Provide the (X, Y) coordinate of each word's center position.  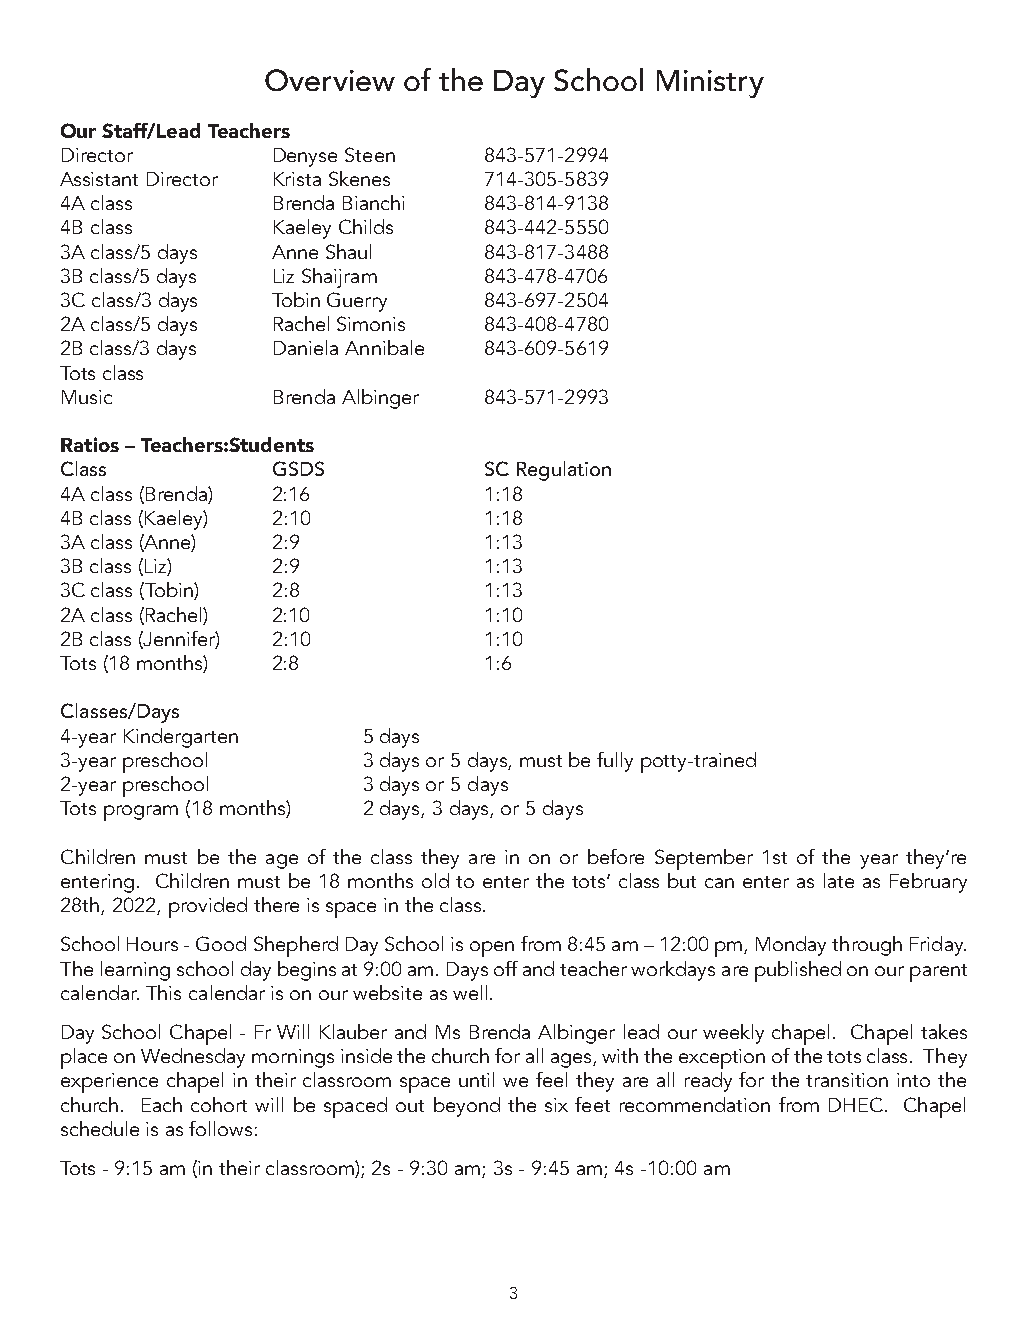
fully (615, 762)
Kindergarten (181, 738)
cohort (219, 1104)
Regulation (564, 471)
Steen (370, 154)
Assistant (99, 179)
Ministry (710, 84)
